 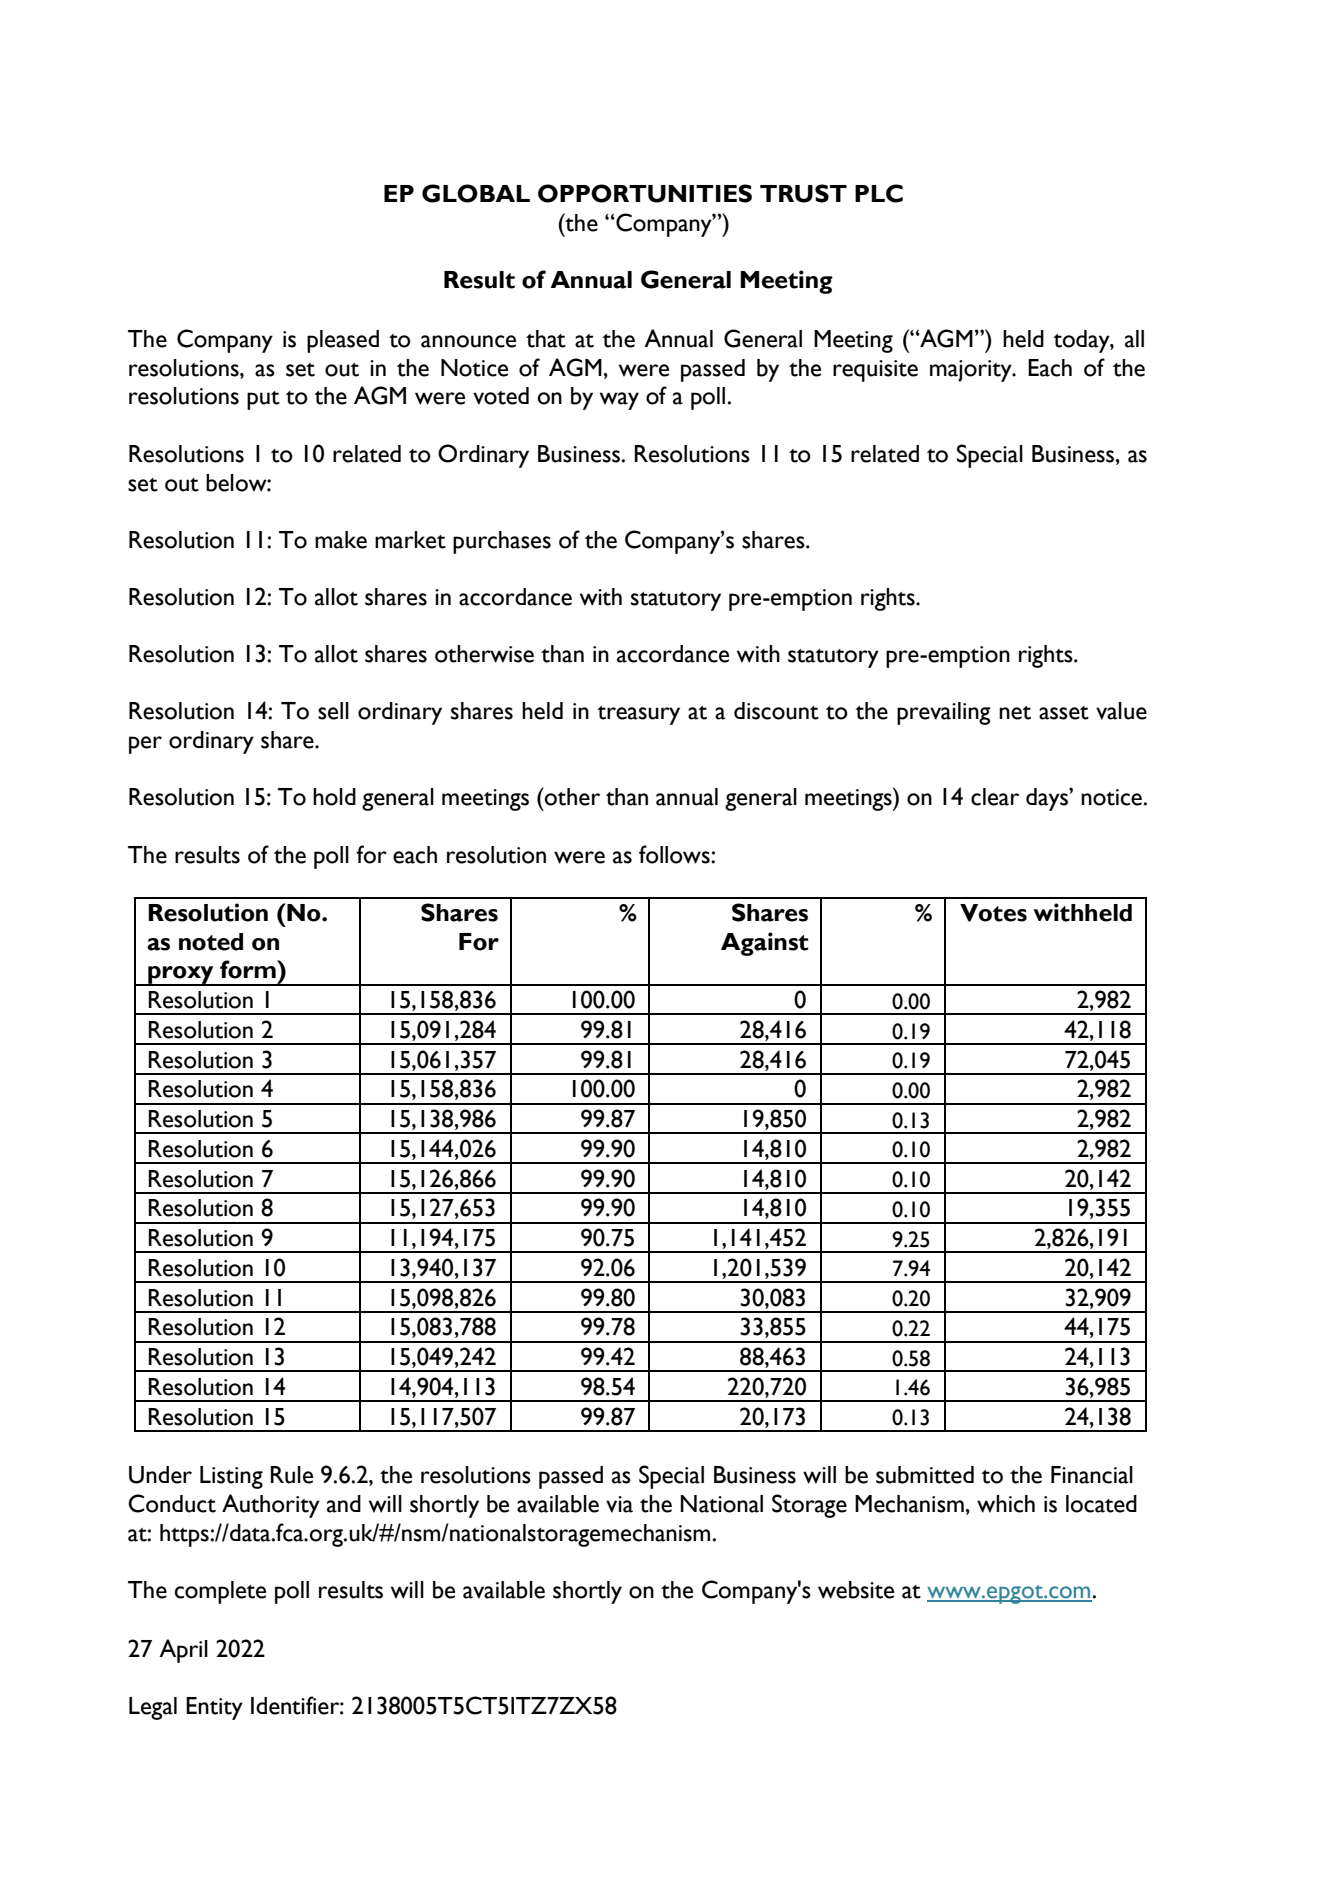 What do you see at coordinates (879, 193) in the screenshot?
I see `PLC` at bounding box center [879, 193].
